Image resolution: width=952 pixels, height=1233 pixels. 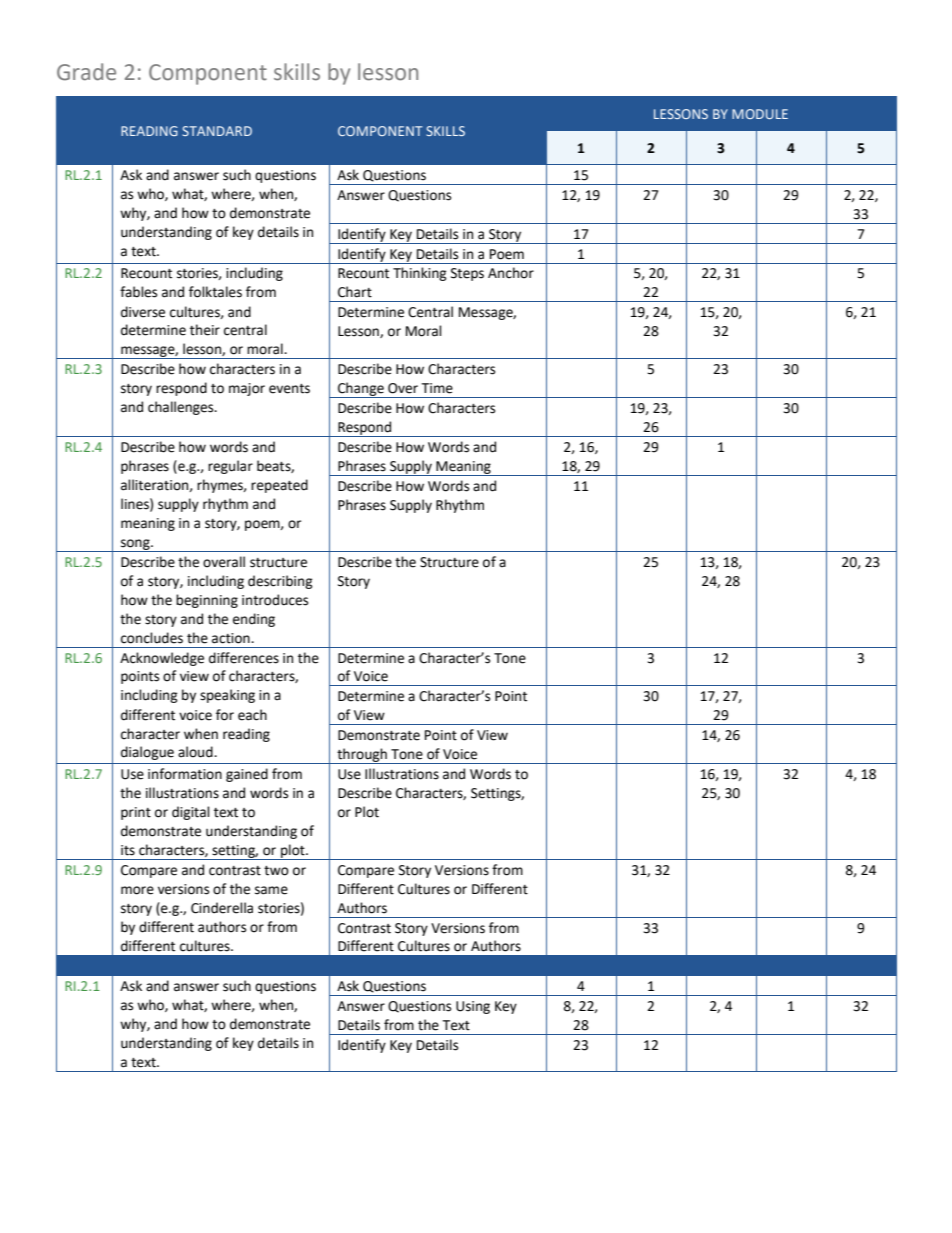 What do you see at coordinates (191, 813) in the screenshot?
I see `digital` at bounding box center [191, 813].
